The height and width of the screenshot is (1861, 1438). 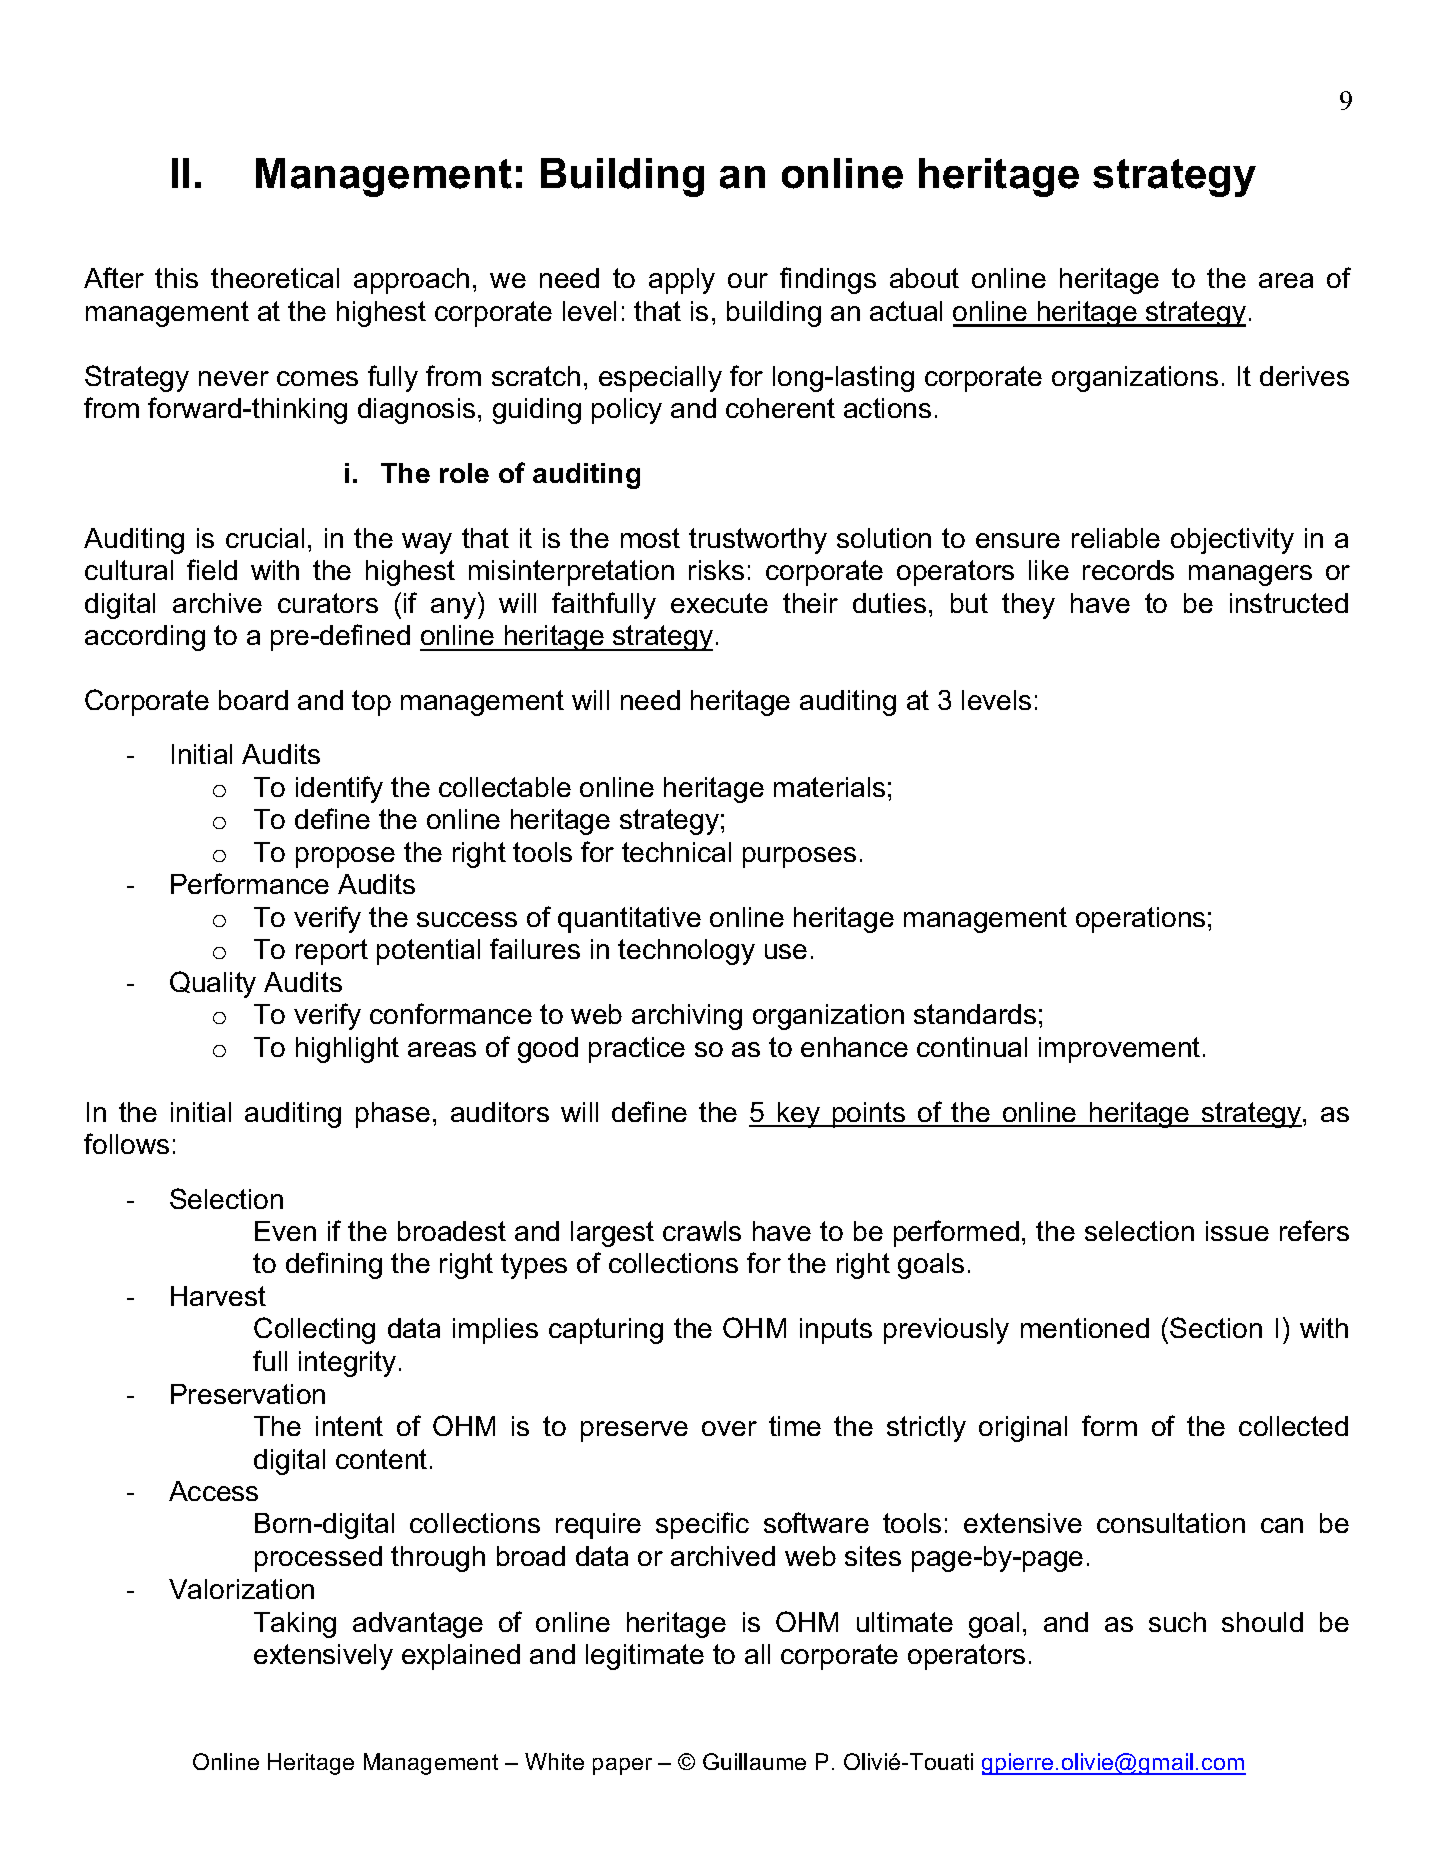 I want to click on crawls, so click(x=702, y=1231).
